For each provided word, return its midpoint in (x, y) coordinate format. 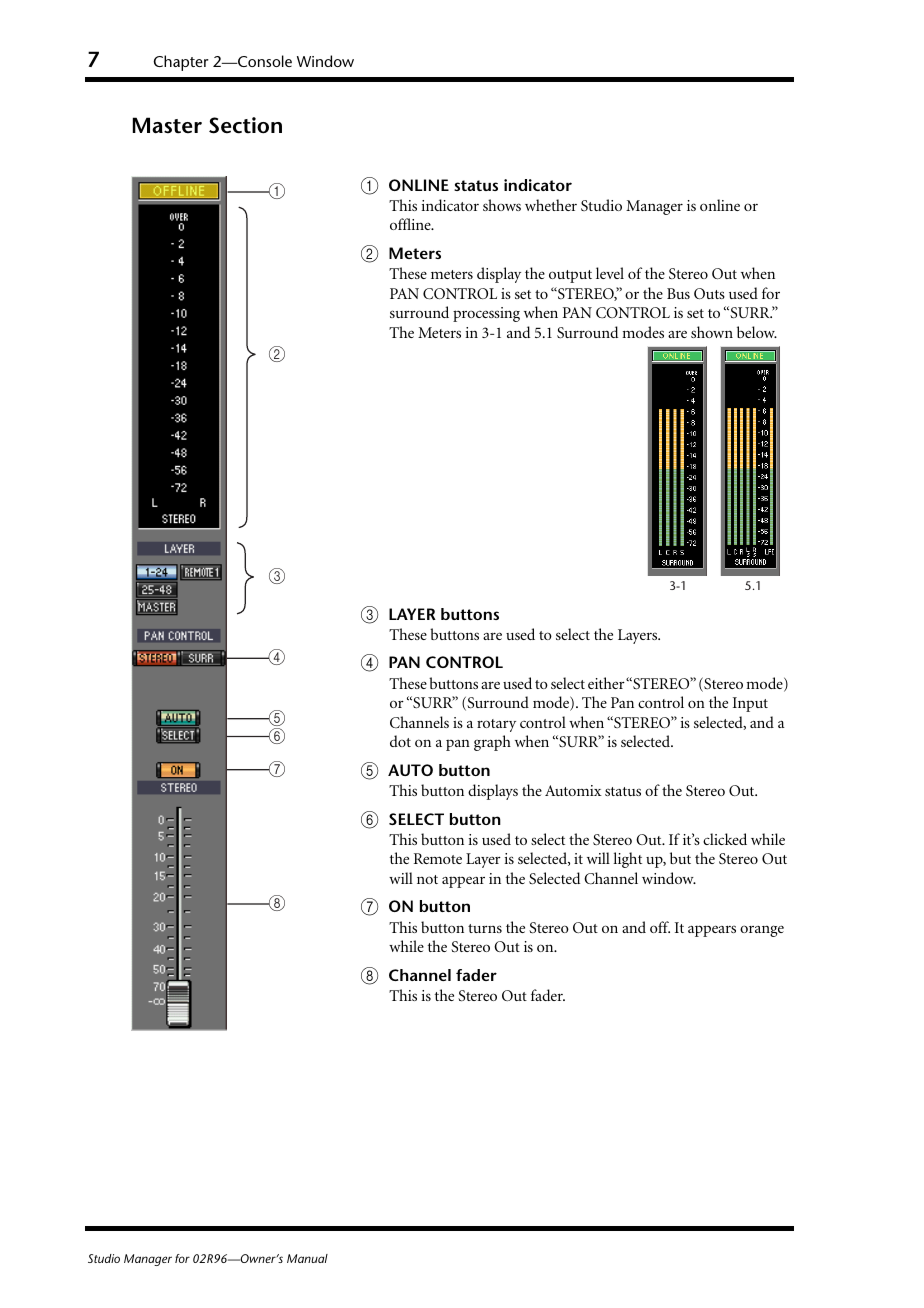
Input (750, 704)
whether (551, 205)
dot (400, 741)
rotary (496, 725)
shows (502, 205)
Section (245, 125)
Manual (307, 1258)
